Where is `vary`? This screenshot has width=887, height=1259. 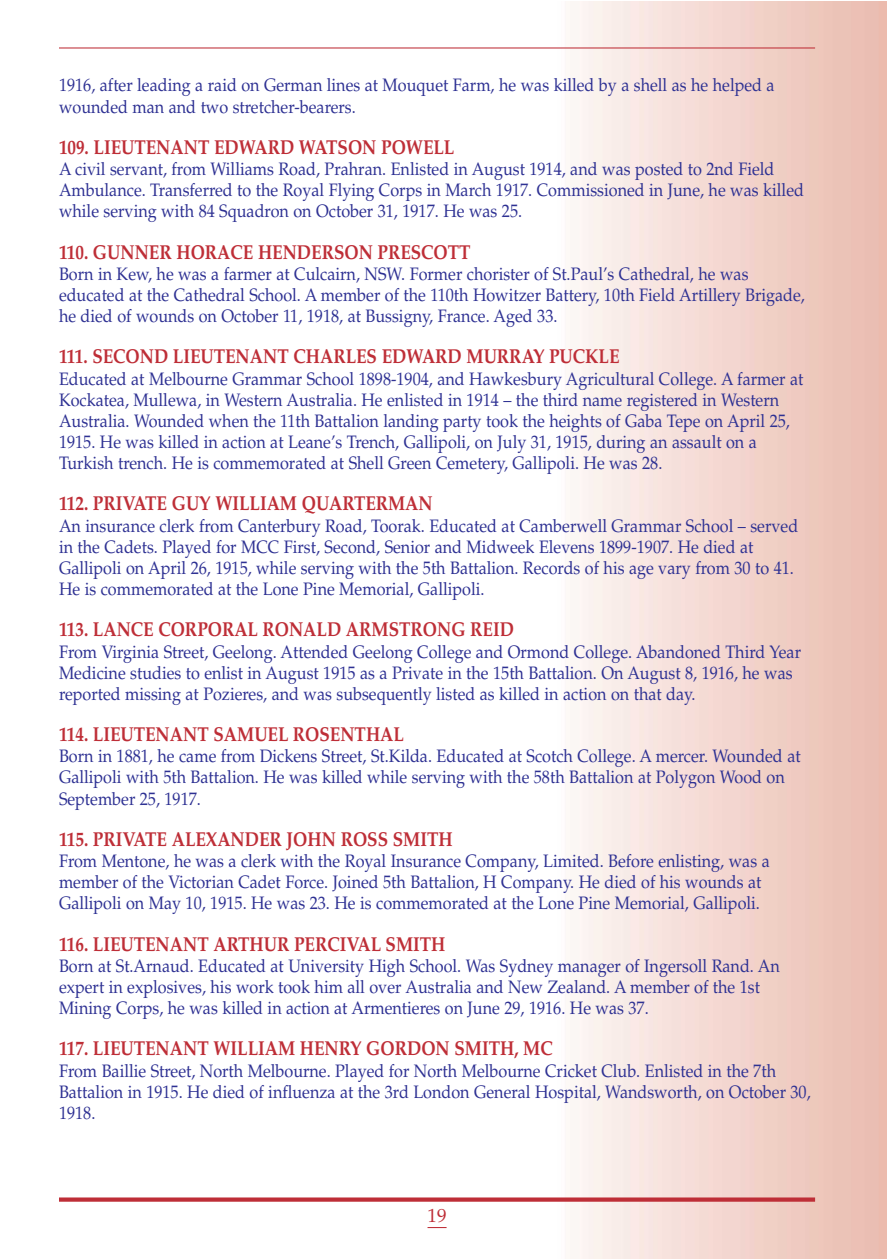 vary is located at coordinates (674, 572).
